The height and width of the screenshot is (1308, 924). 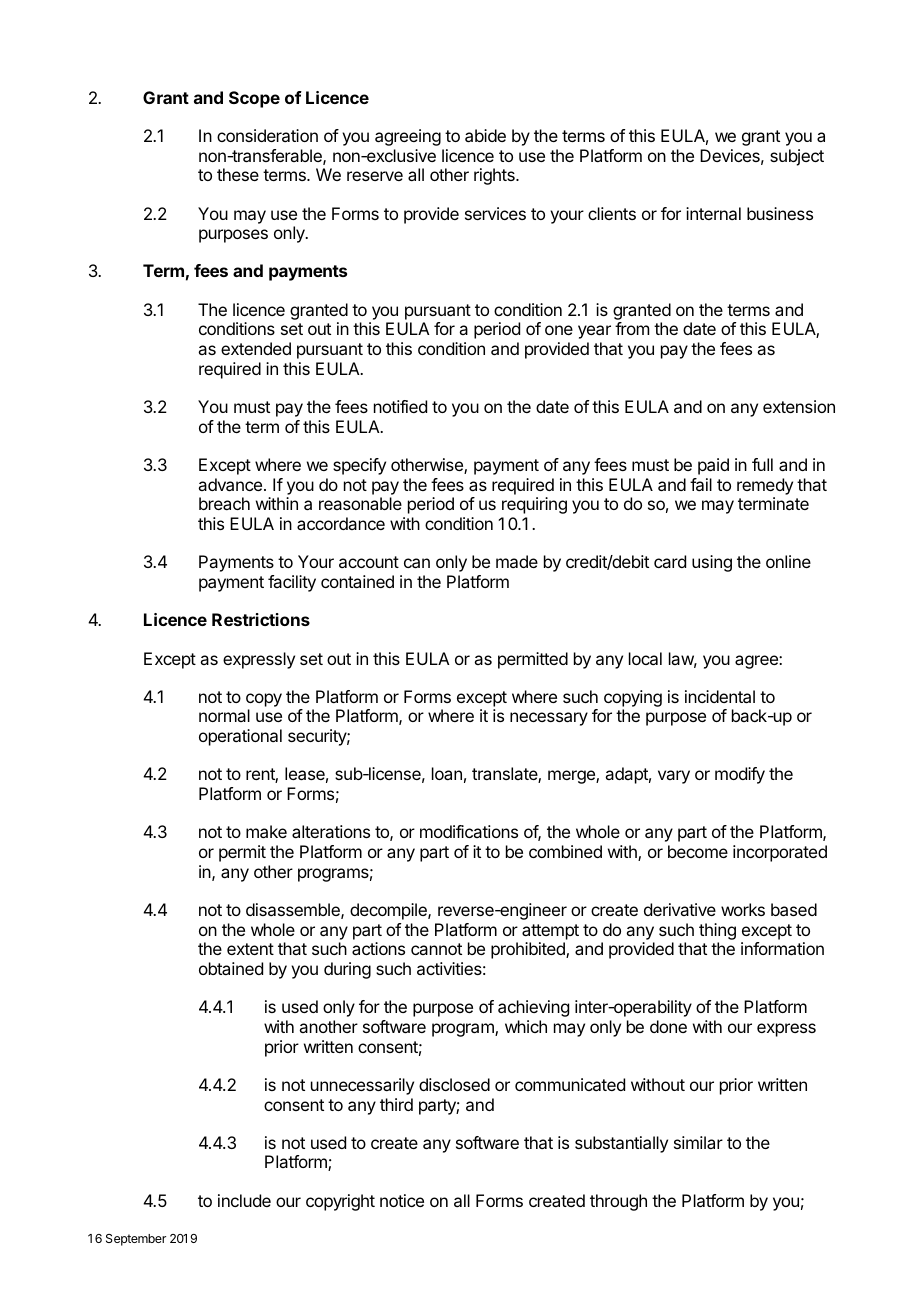 What do you see at coordinates (267, 135) in the screenshot?
I see `consideration` at bounding box center [267, 135].
